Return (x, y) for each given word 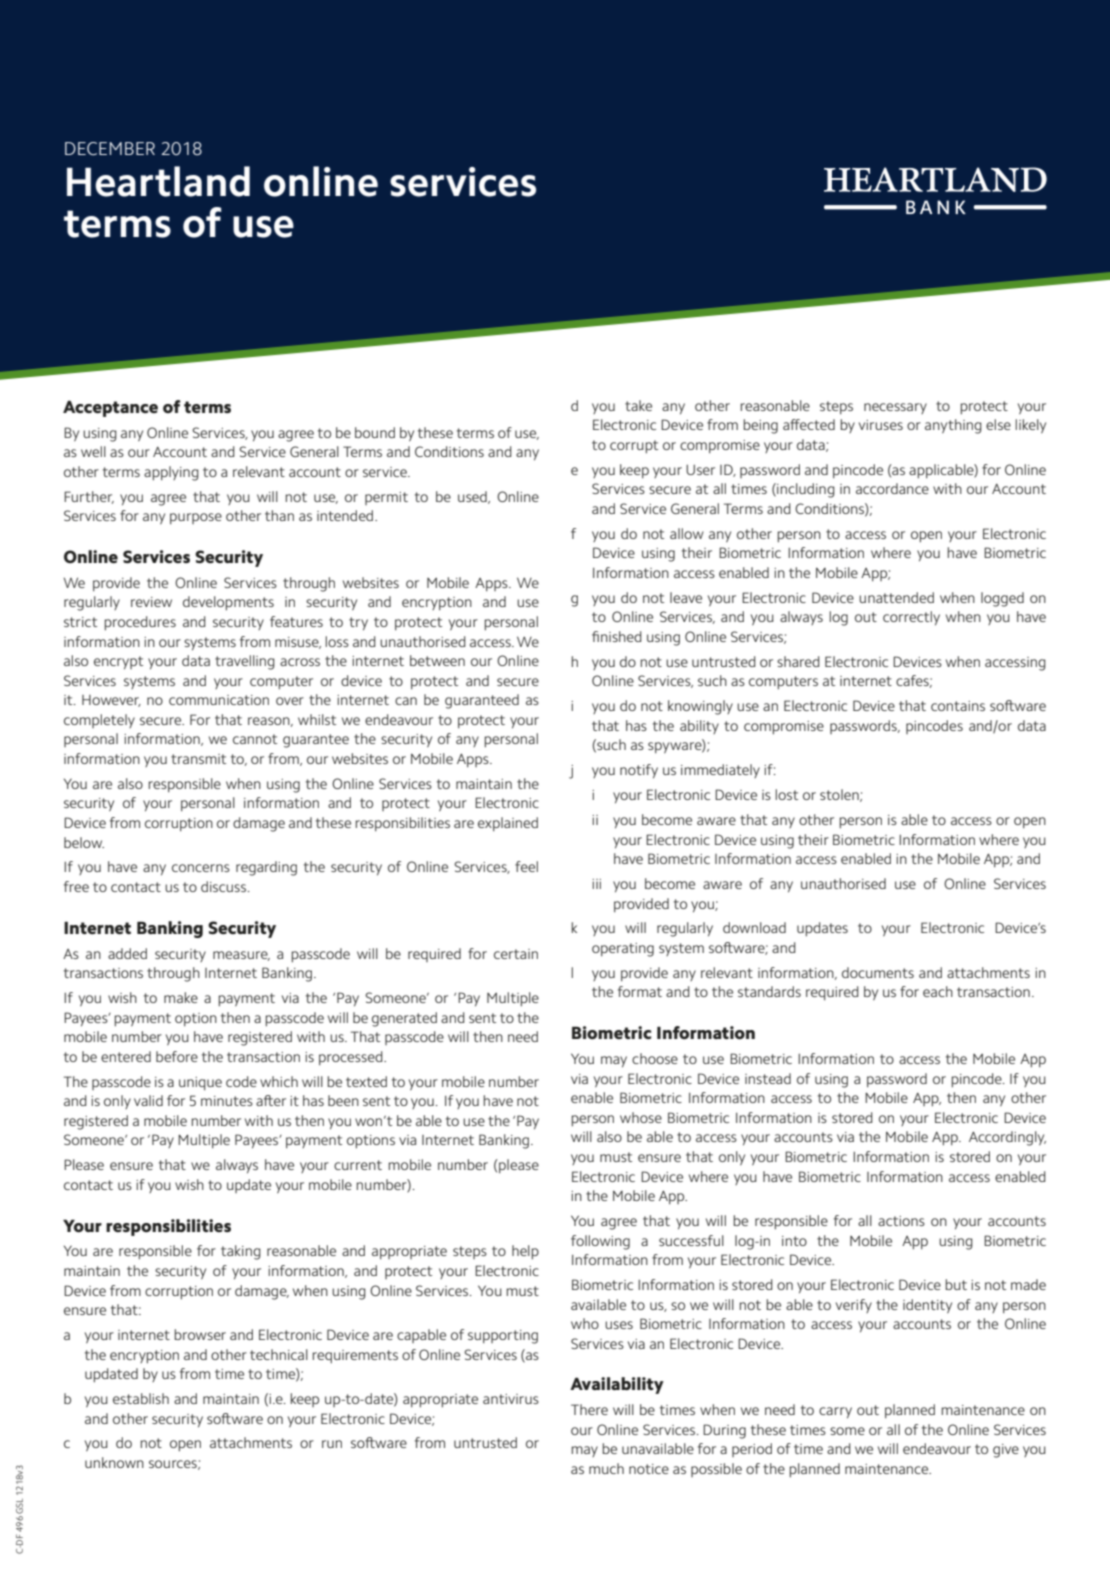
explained (508, 824)
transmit (198, 759)
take (638, 405)
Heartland (158, 181)
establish (141, 1398)
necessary (895, 408)
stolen (840, 795)
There (589, 1409)
